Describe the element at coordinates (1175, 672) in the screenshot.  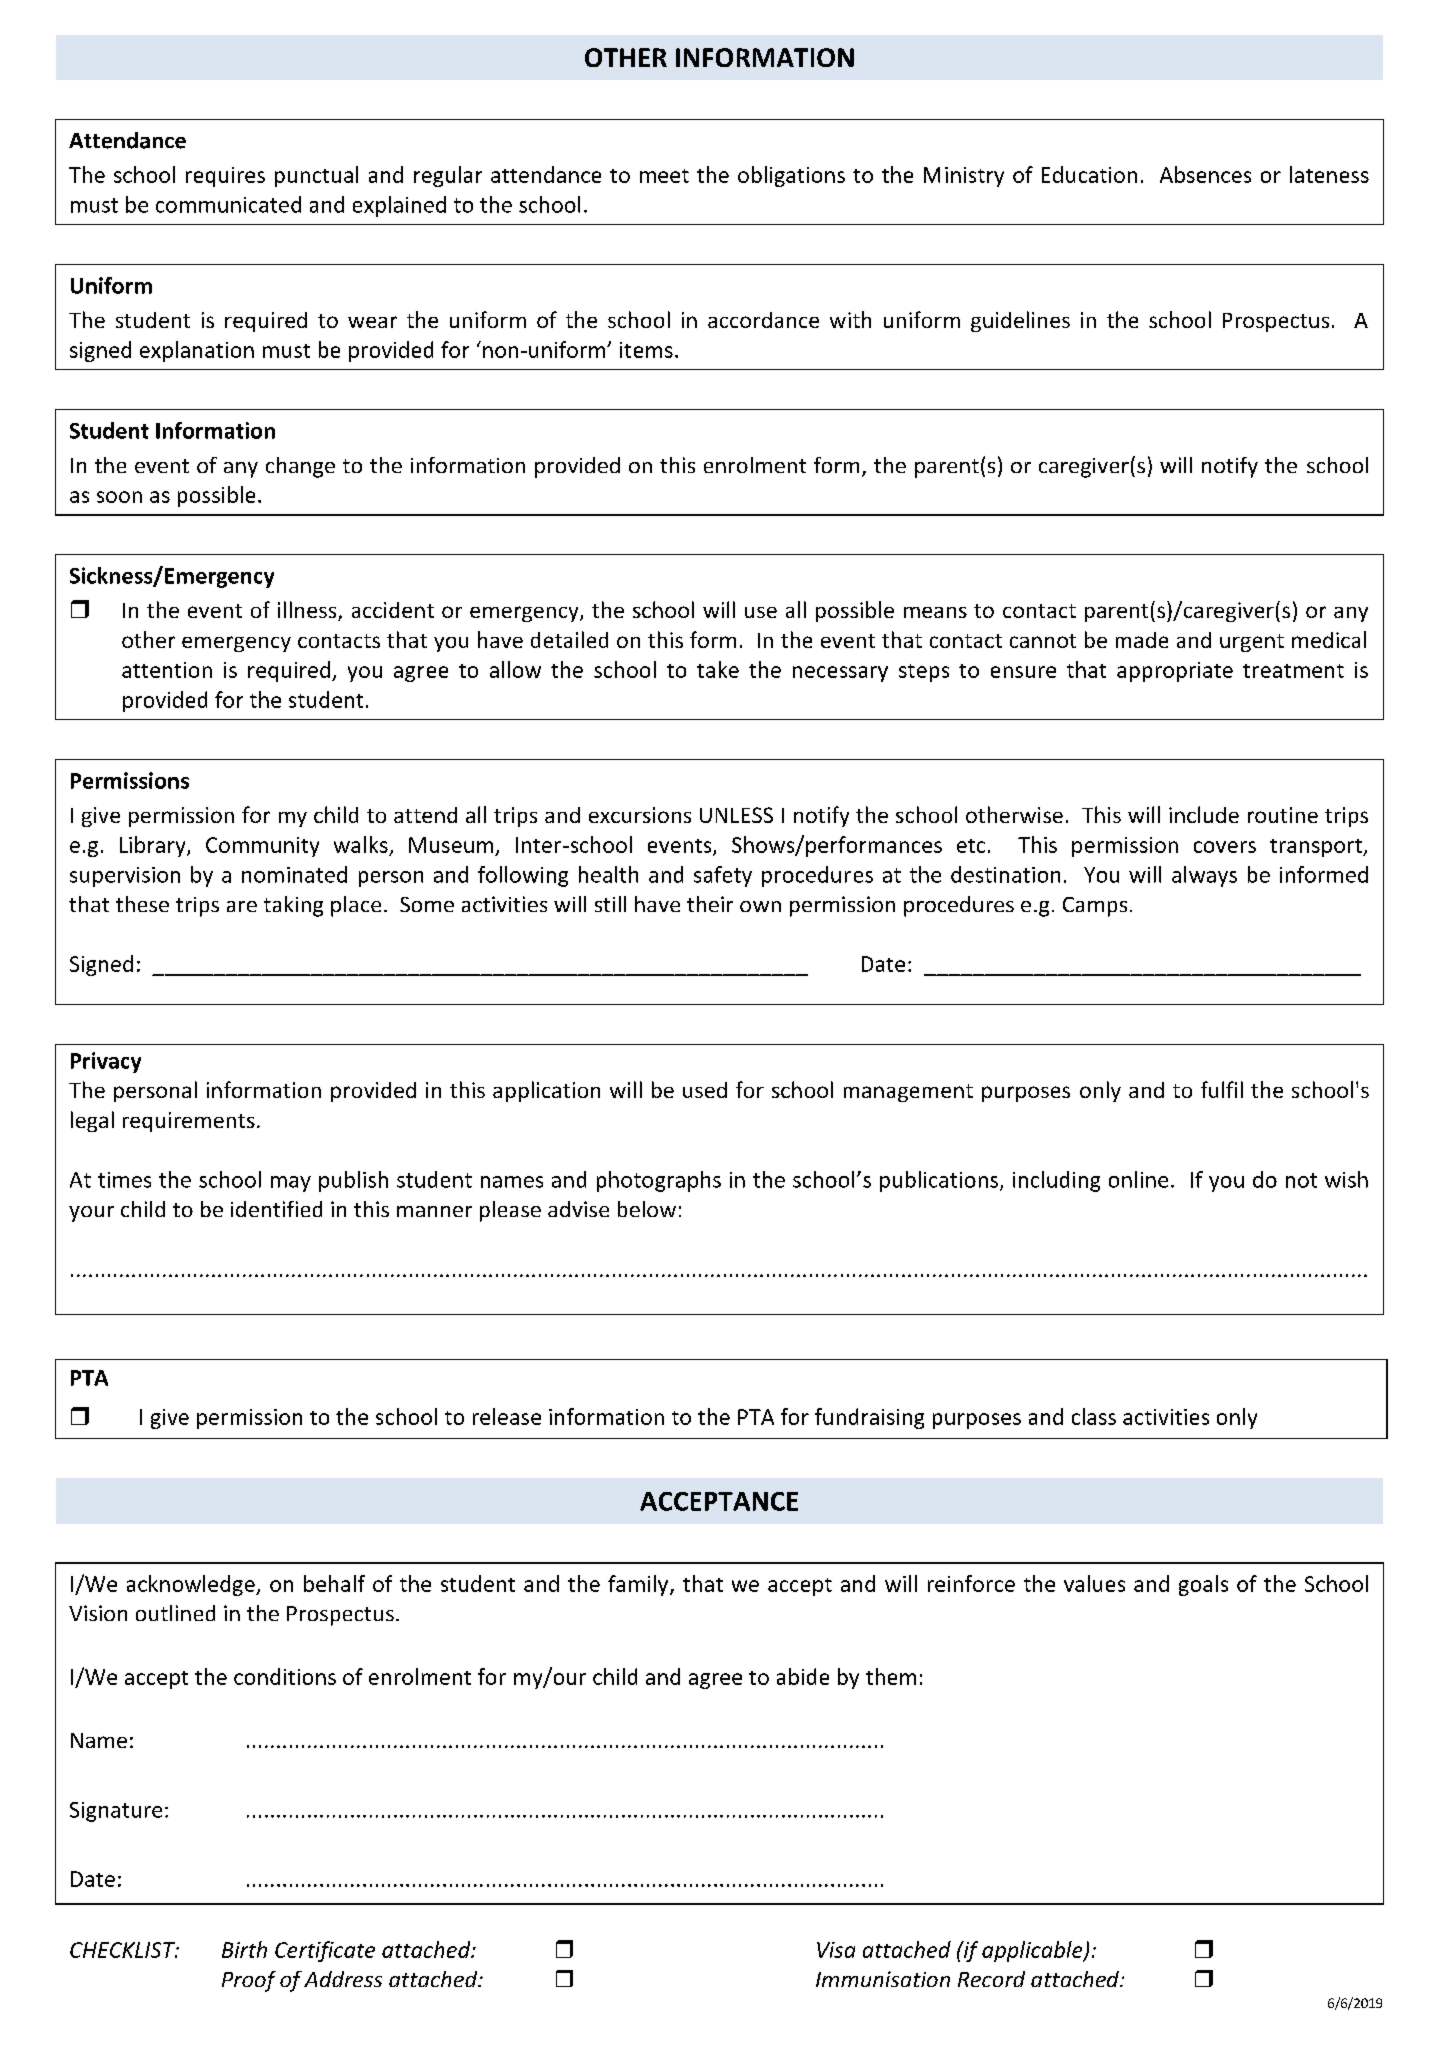
I see `appropriate` at that location.
